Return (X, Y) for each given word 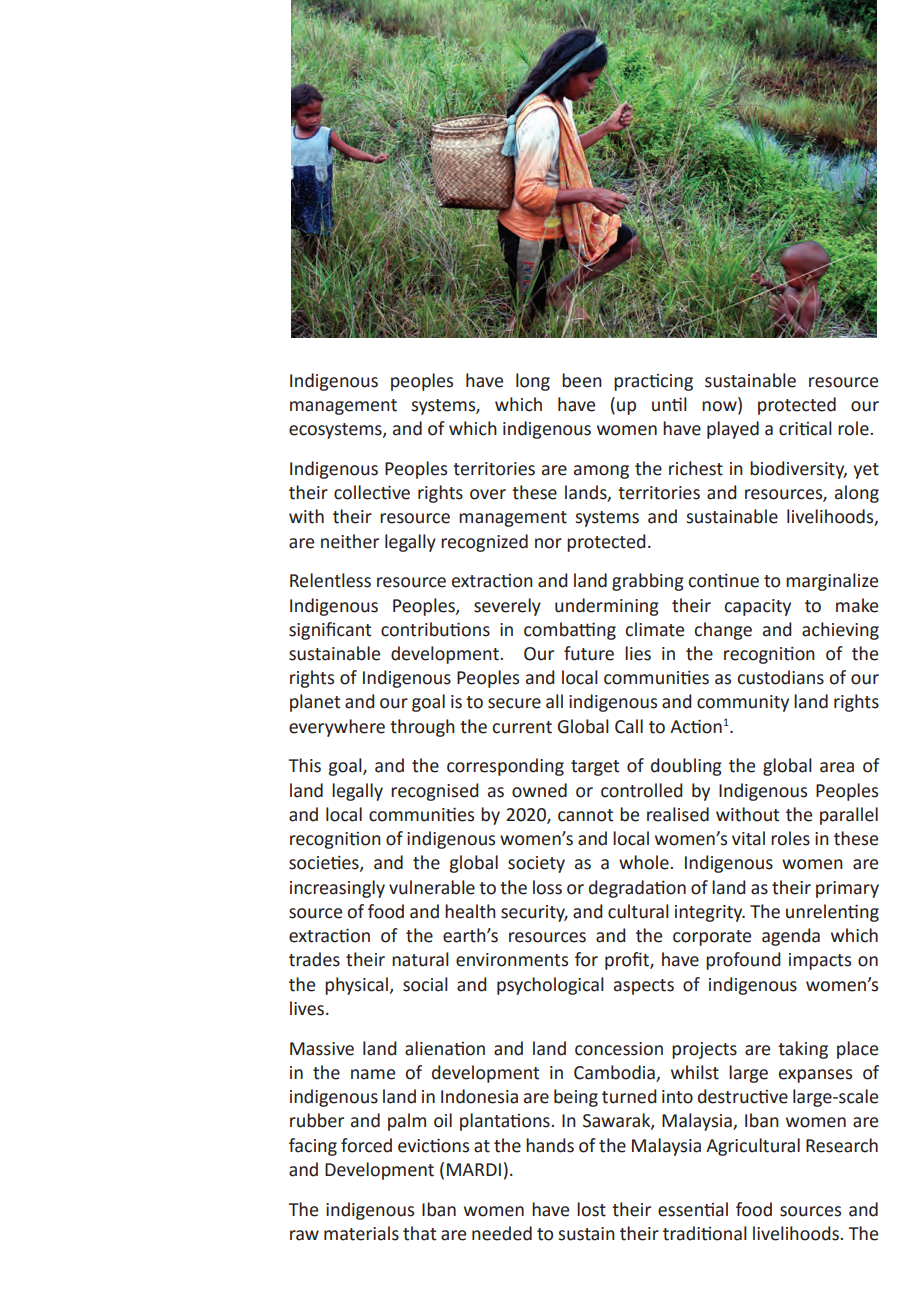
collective (372, 492)
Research (842, 1145)
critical (805, 428)
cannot (585, 815)
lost (591, 1209)
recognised (434, 792)
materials (361, 1233)
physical (356, 986)
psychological (550, 986)
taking (803, 1050)
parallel (849, 816)
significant (330, 631)
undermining (607, 607)
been (582, 380)
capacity (758, 607)
